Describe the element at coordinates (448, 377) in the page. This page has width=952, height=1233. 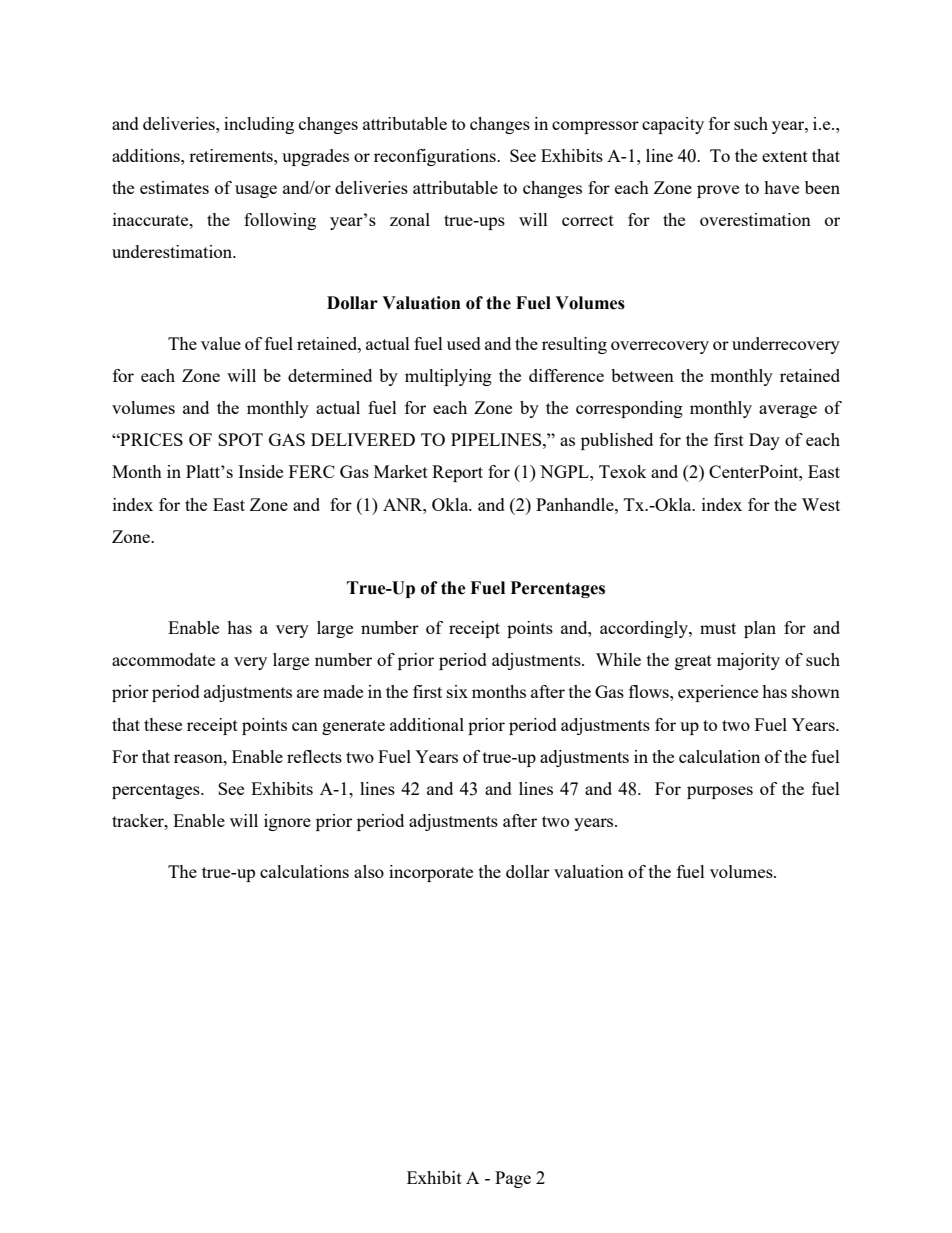
I see `multiplying` at that location.
